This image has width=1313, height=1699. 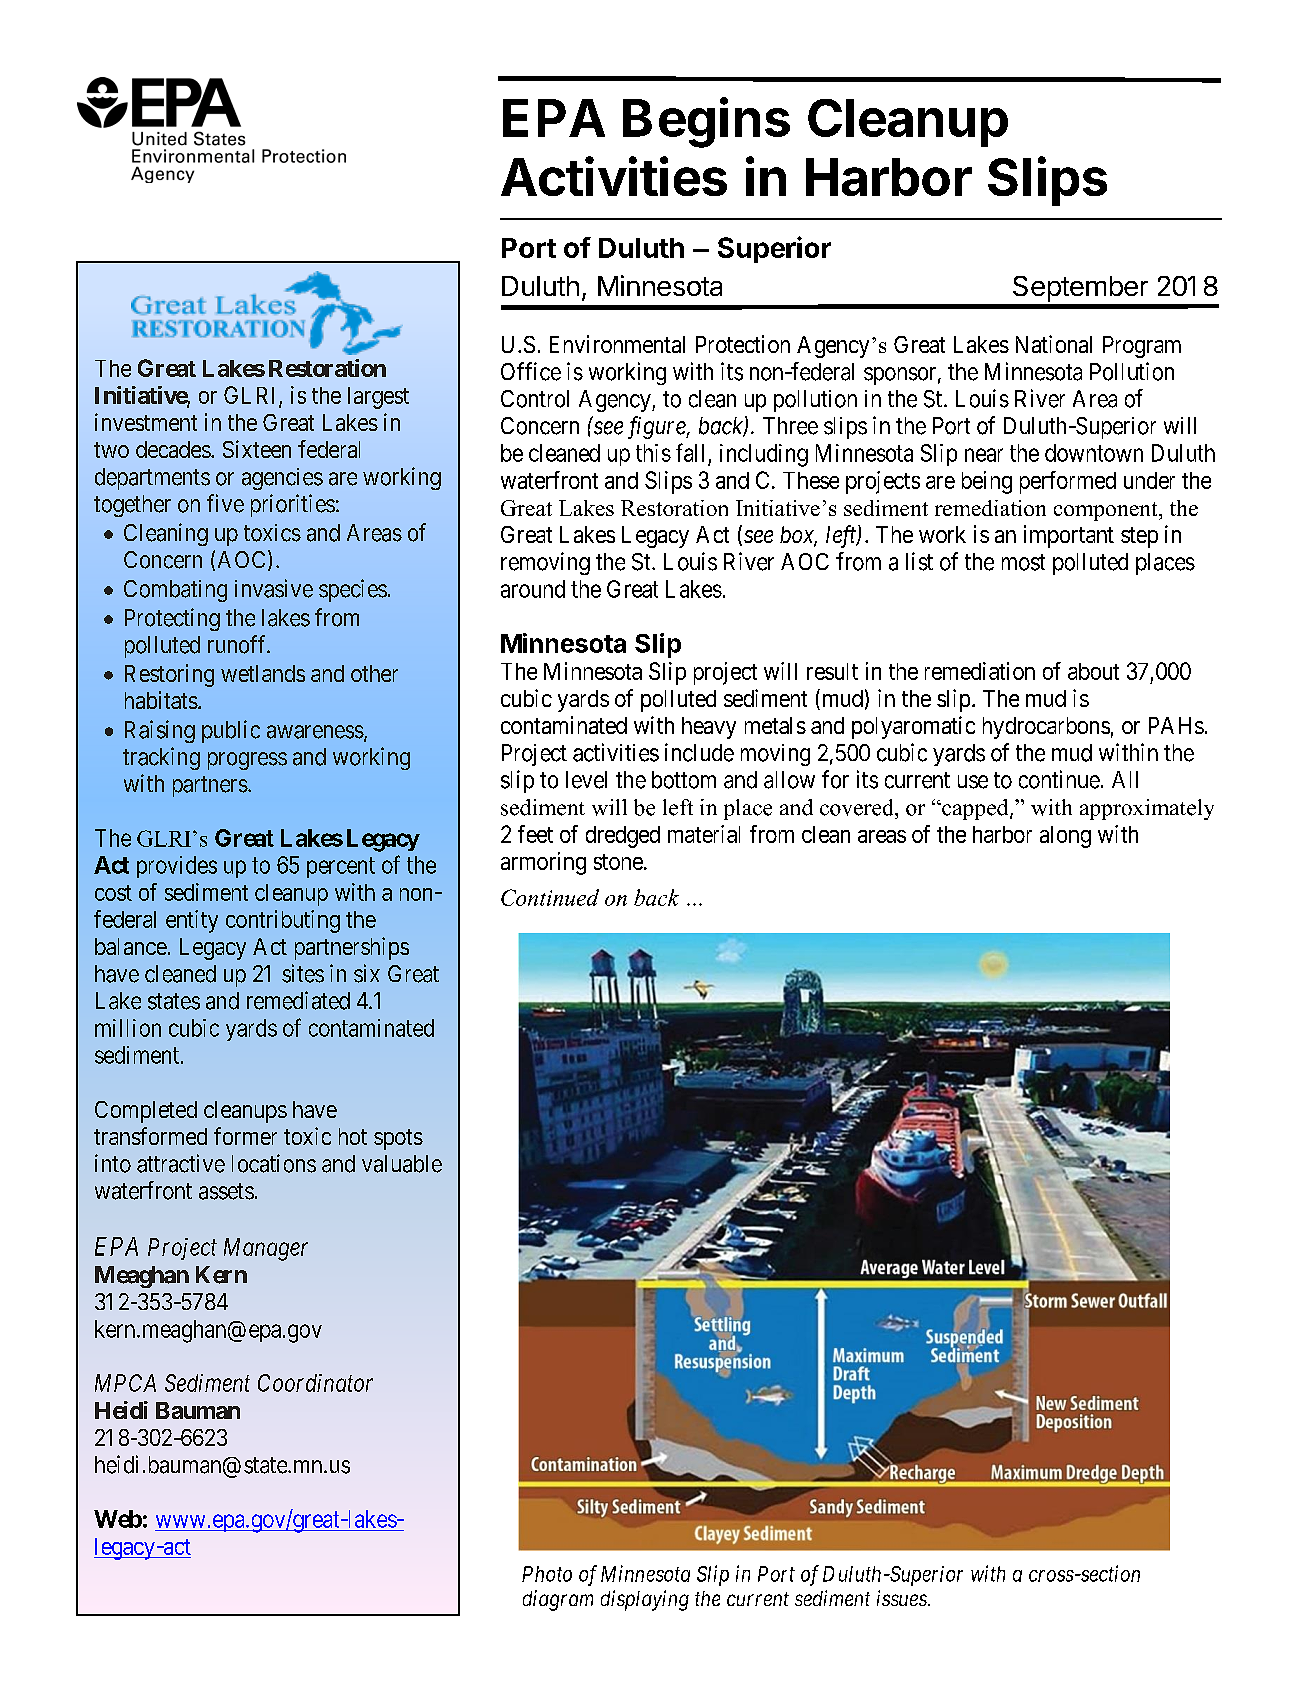 What do you see at coordinates (1054, 344) in the image?
I see `National` at bounding box center [1054, 344].
